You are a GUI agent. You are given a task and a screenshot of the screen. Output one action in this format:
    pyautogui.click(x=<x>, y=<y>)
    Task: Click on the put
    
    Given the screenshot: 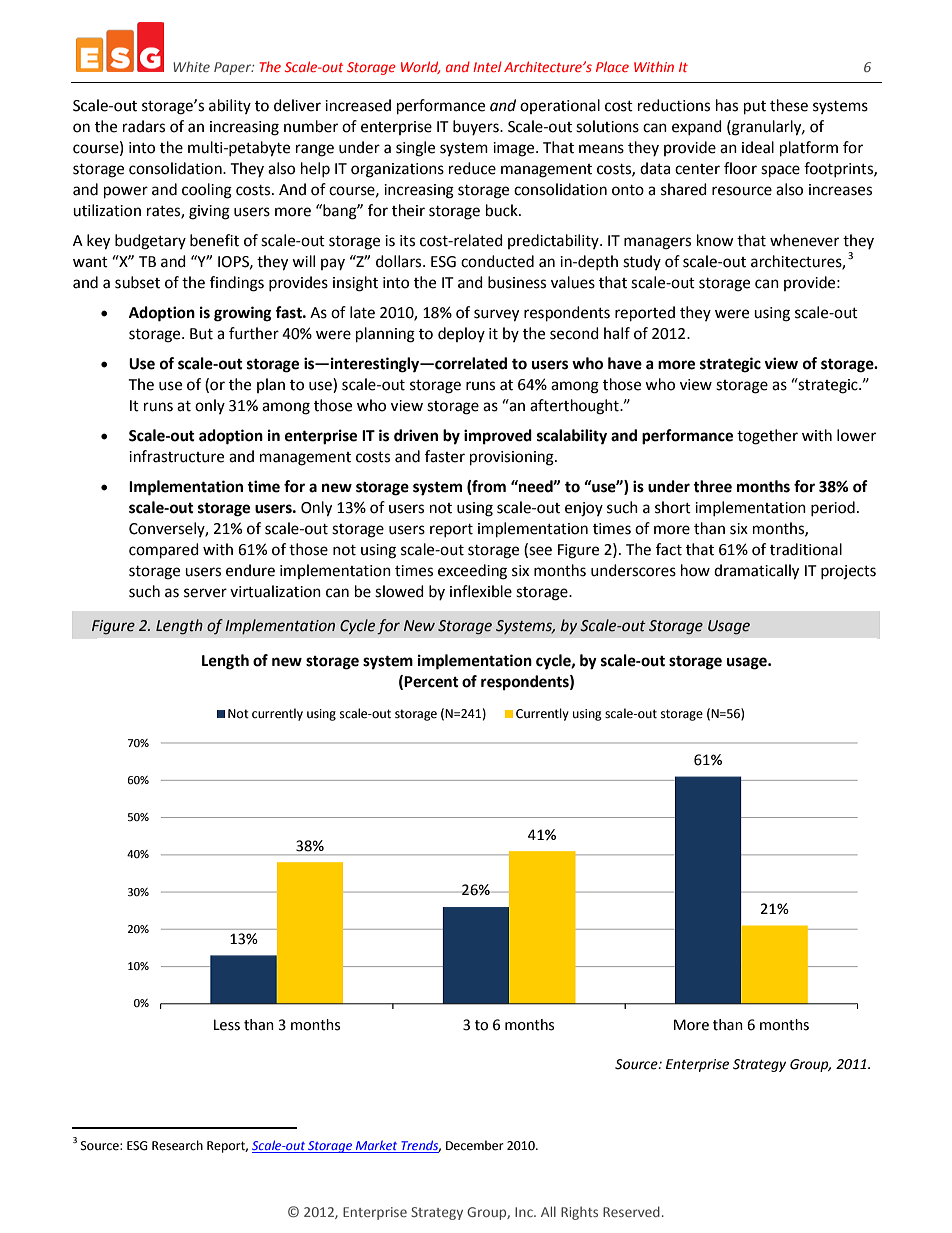 What is the action you would take?
    pyautogui.click(x=755, y=108)
